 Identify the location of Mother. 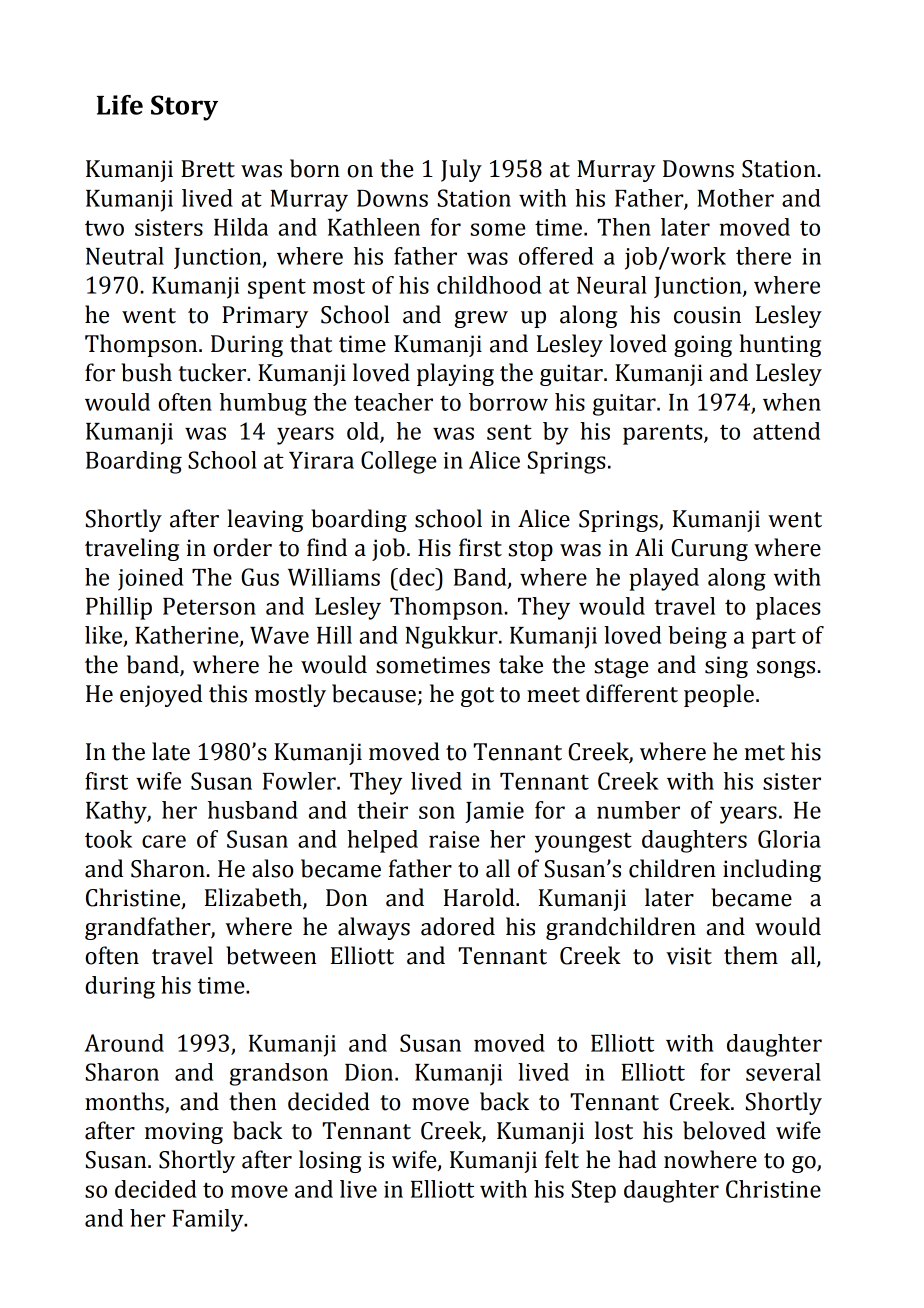
(735, 198).
